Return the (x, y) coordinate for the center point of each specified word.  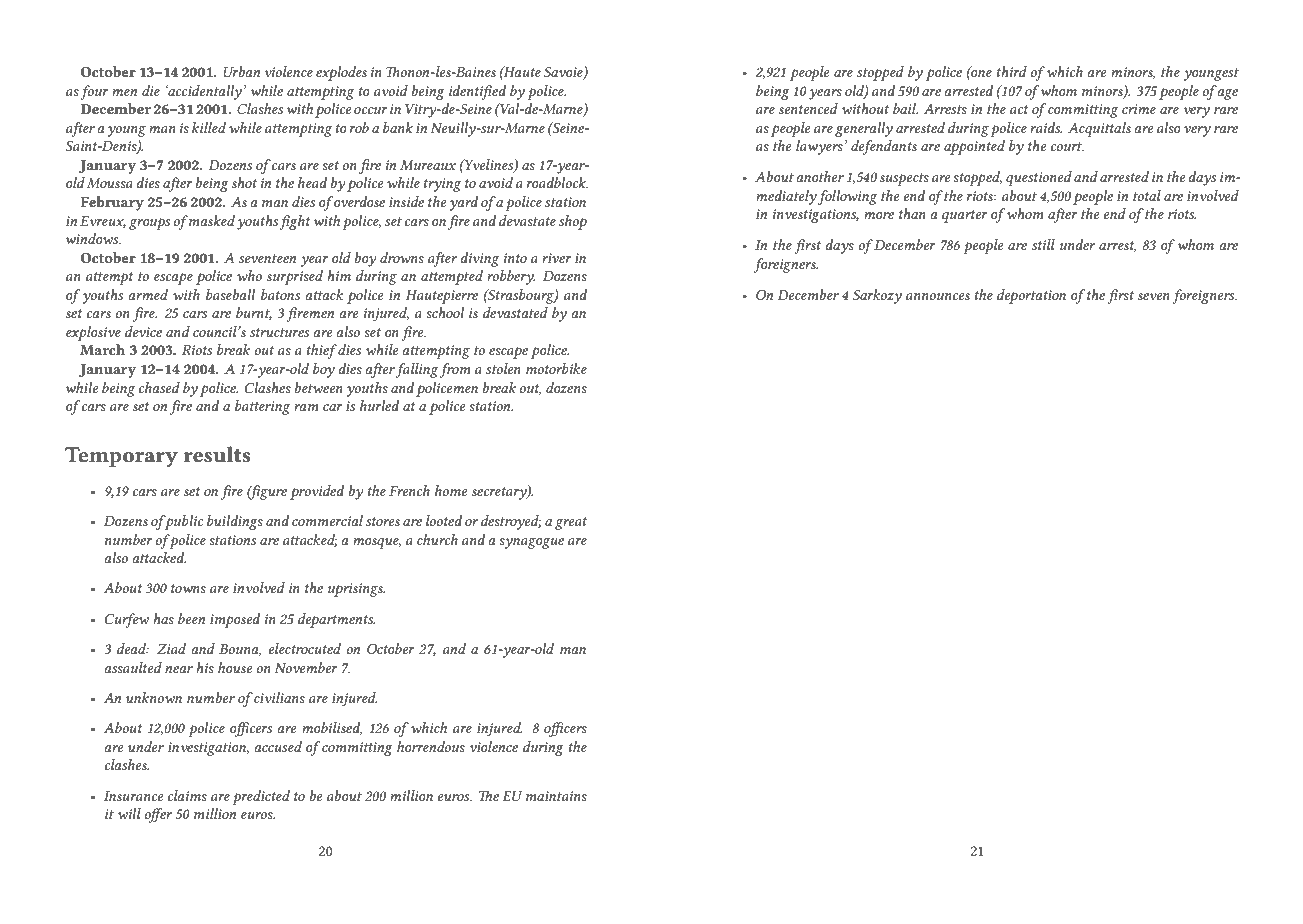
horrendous (431, 746)
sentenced (808, 108)
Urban (241, 71)
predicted (261, 797)
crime (1139, 109)
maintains (556, 796)
